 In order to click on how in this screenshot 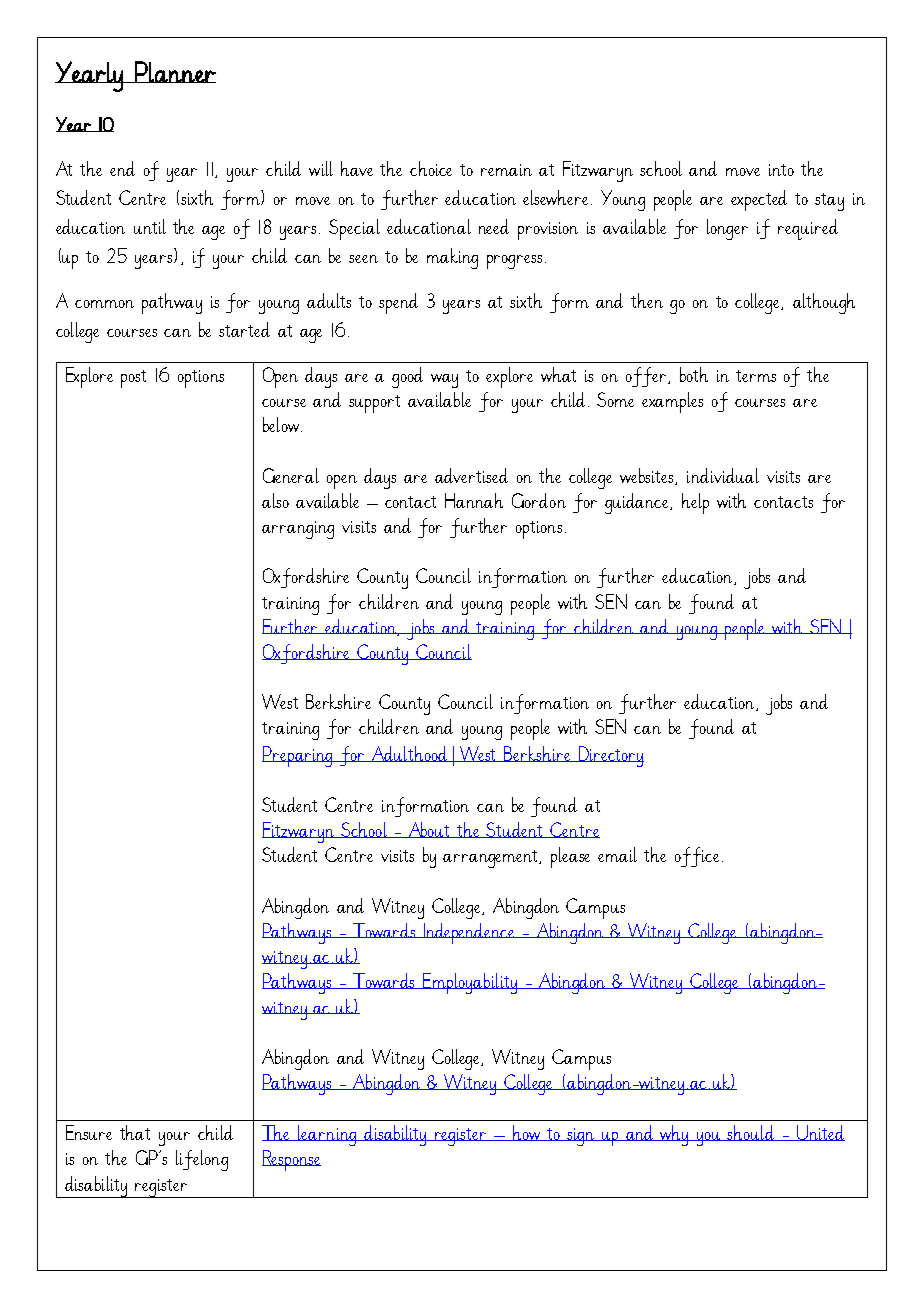, I will do `click(526, 1133)`.
